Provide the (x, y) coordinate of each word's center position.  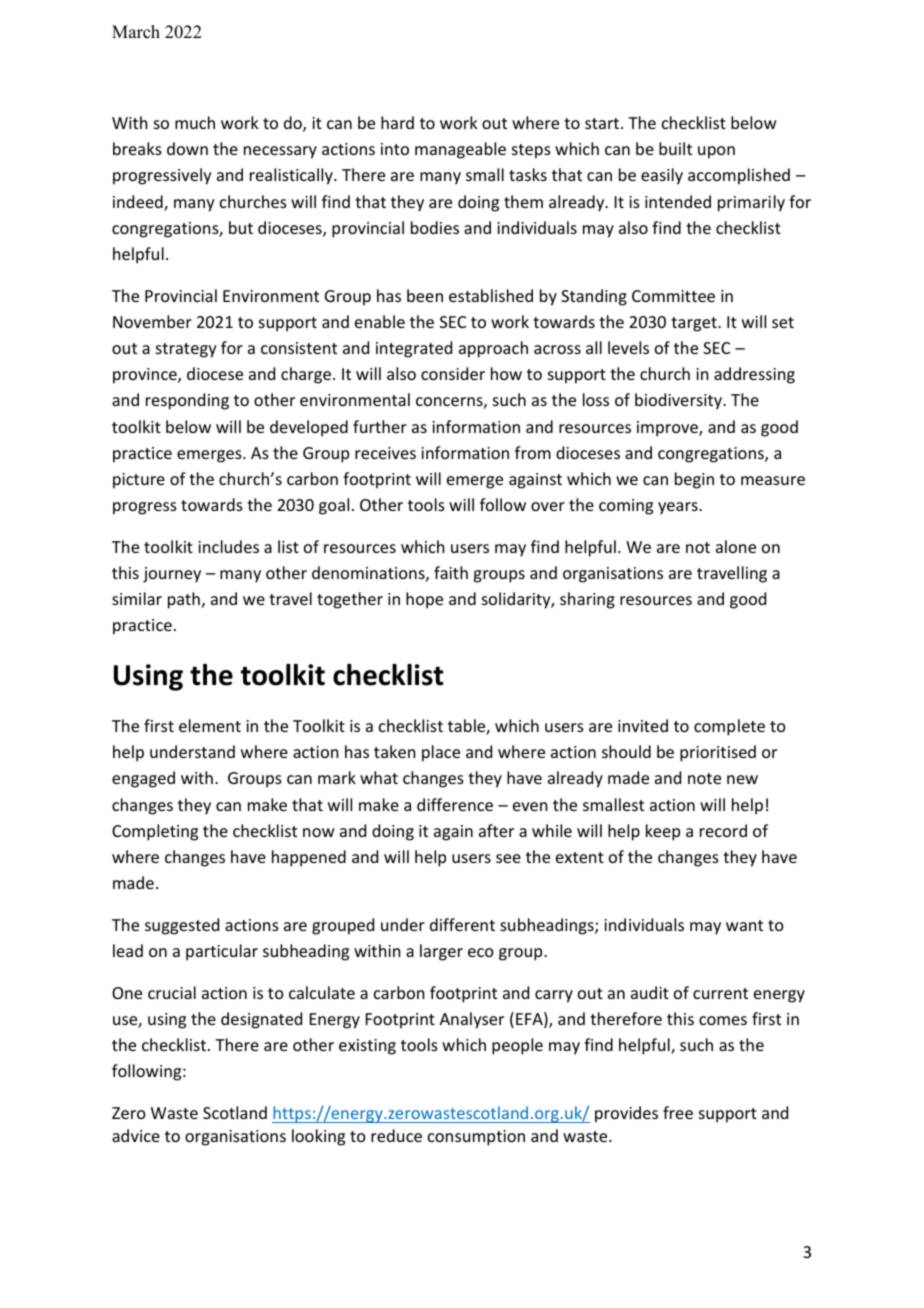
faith (451, 572)
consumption (476, 1138)
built (675, 148)
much (195, 122)
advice (136, 1135)
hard (397, 122)
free (678, 1112)
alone (736, 546)
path (184, 600)
